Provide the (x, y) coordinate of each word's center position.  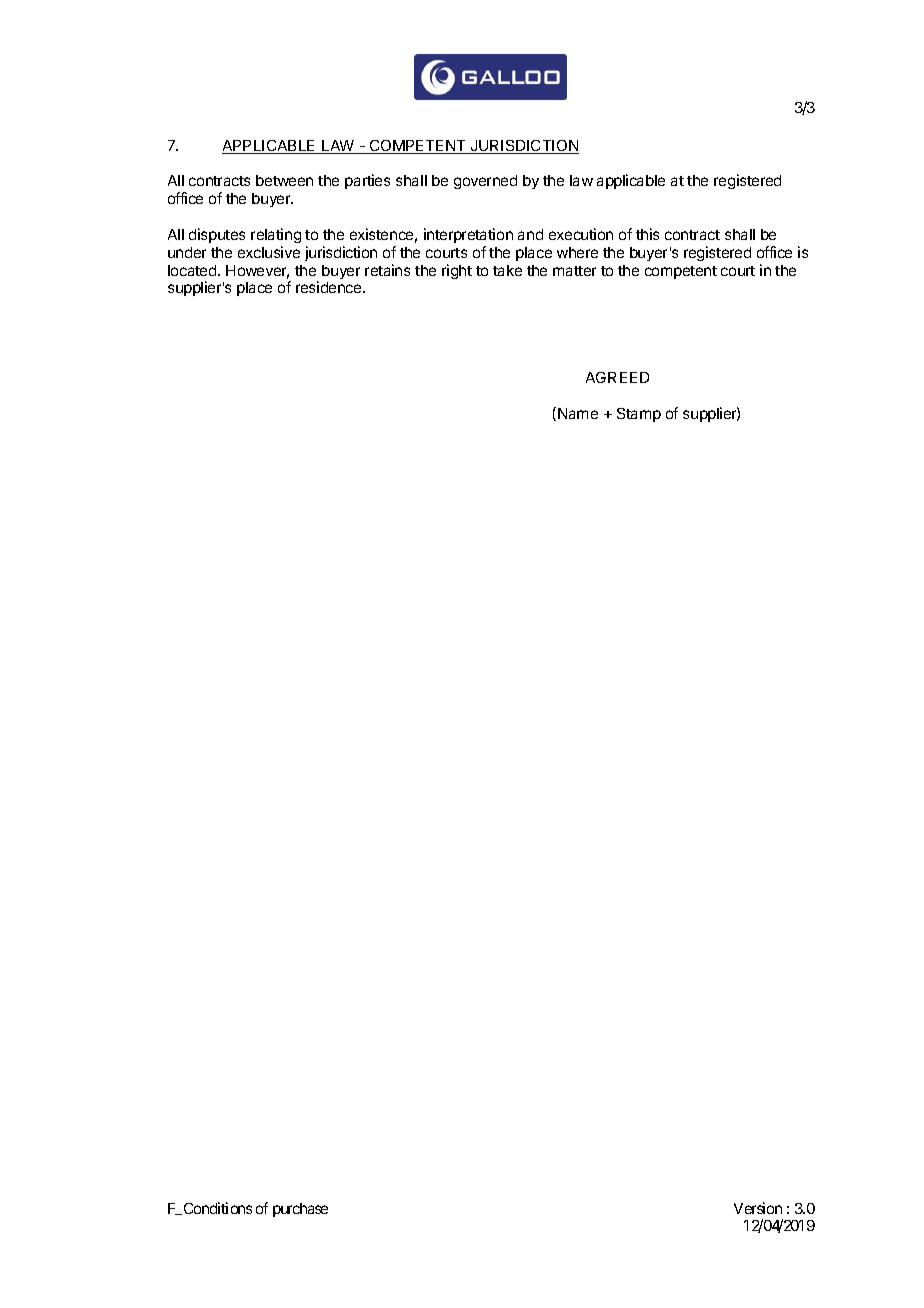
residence (330, 287)
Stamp (639, 415)
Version (758, 1208)
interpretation (468, 235)
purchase (300, 1210)
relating (276, 235)
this (647, 234)
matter (574, 271)
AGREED (617, 377)
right (457, 271)
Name (578, 413)
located (193, 270)
